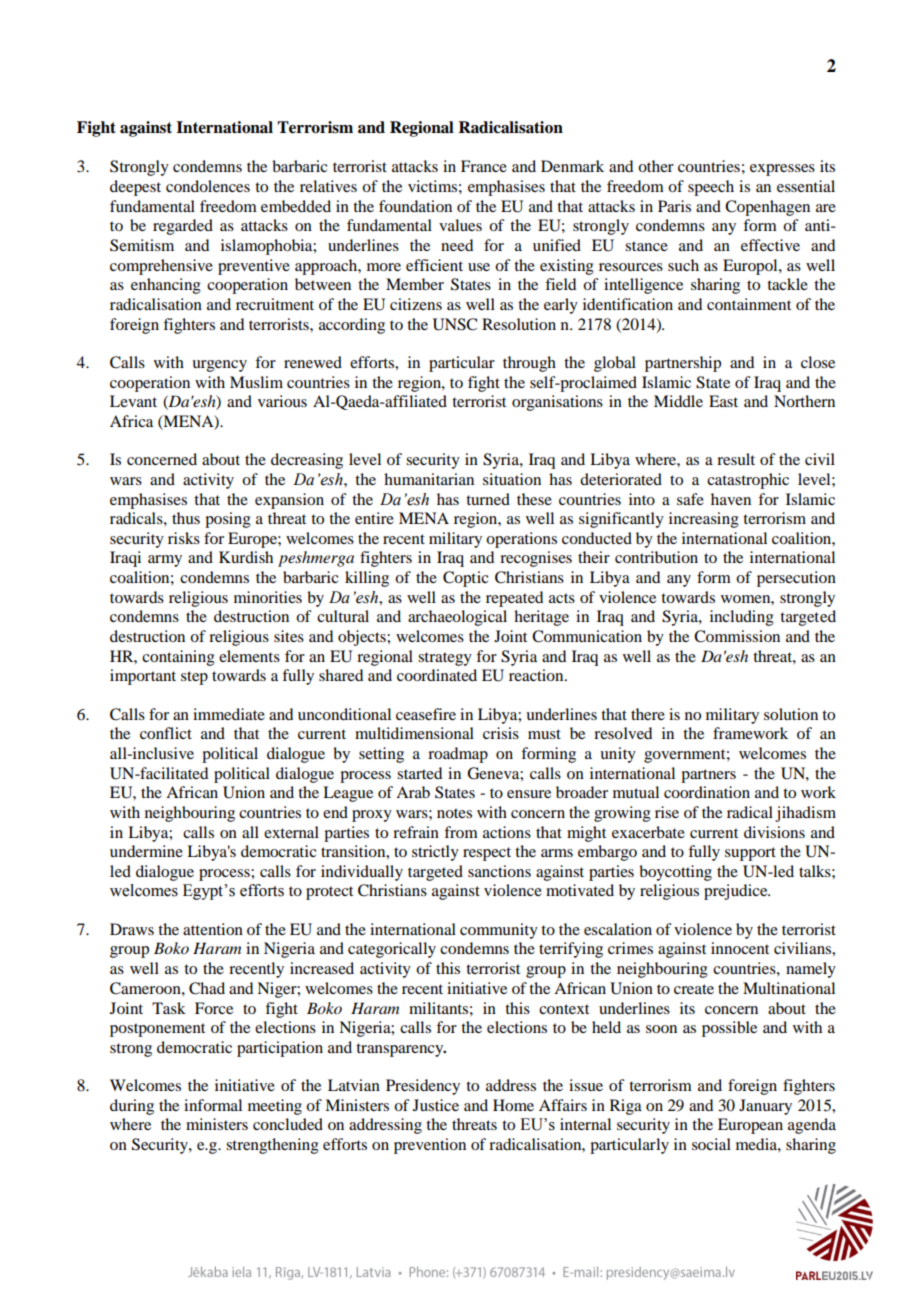 The image size is (924, 1308). I want to click on meeting, so click(275, 1107).
